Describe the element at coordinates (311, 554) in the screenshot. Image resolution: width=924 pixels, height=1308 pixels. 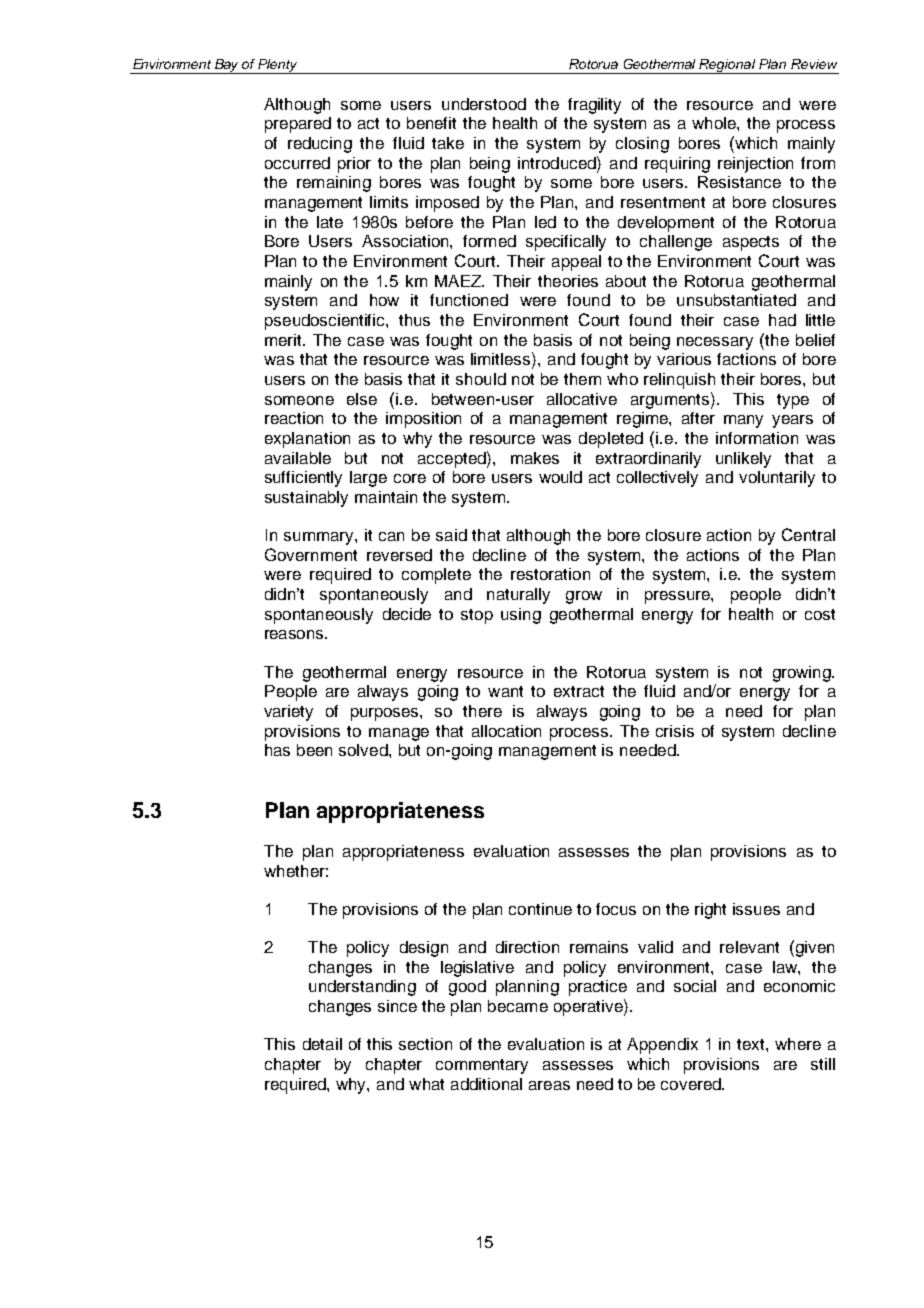
I see `Government` at that location.
